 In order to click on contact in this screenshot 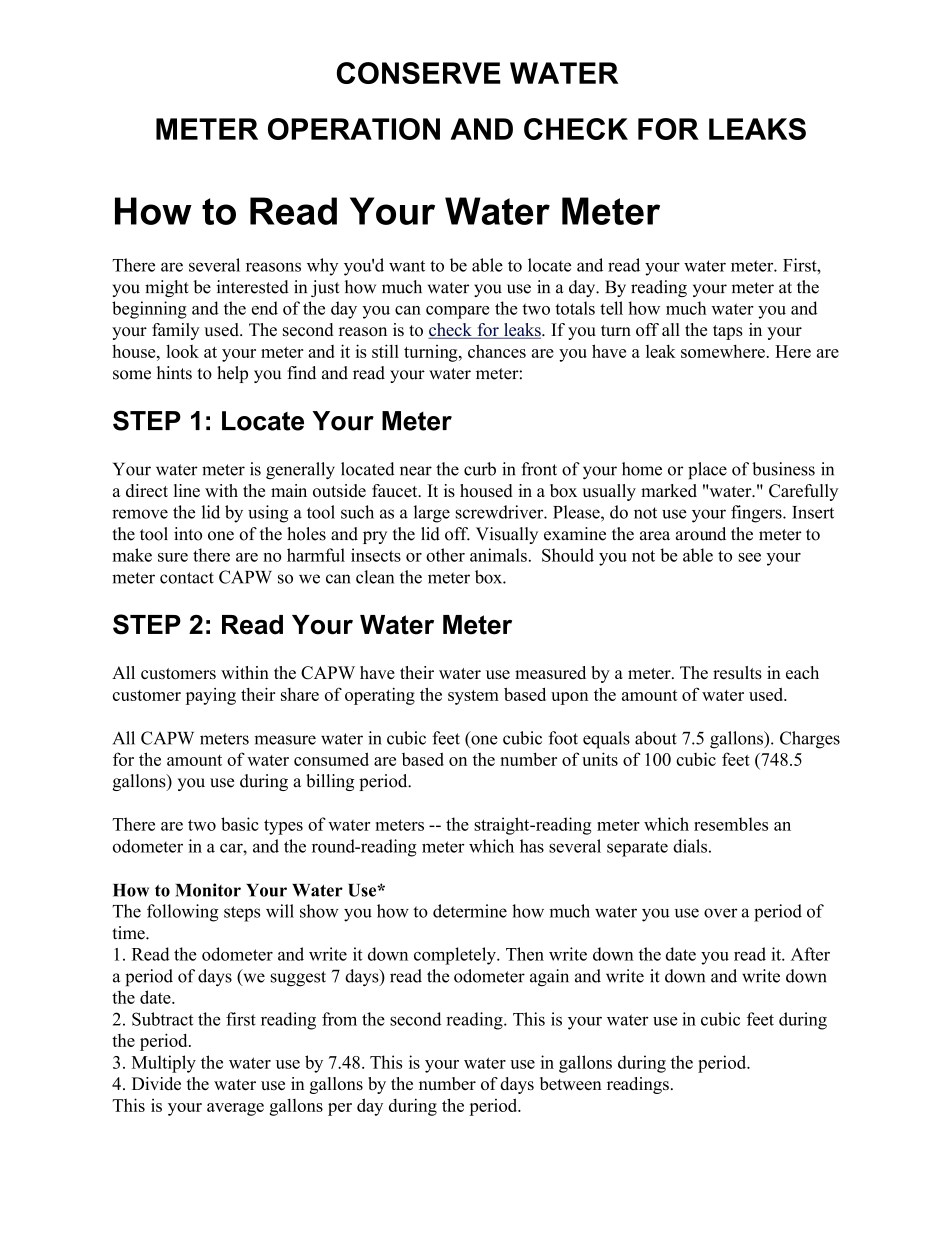, I will do `click(187, 578)`.
